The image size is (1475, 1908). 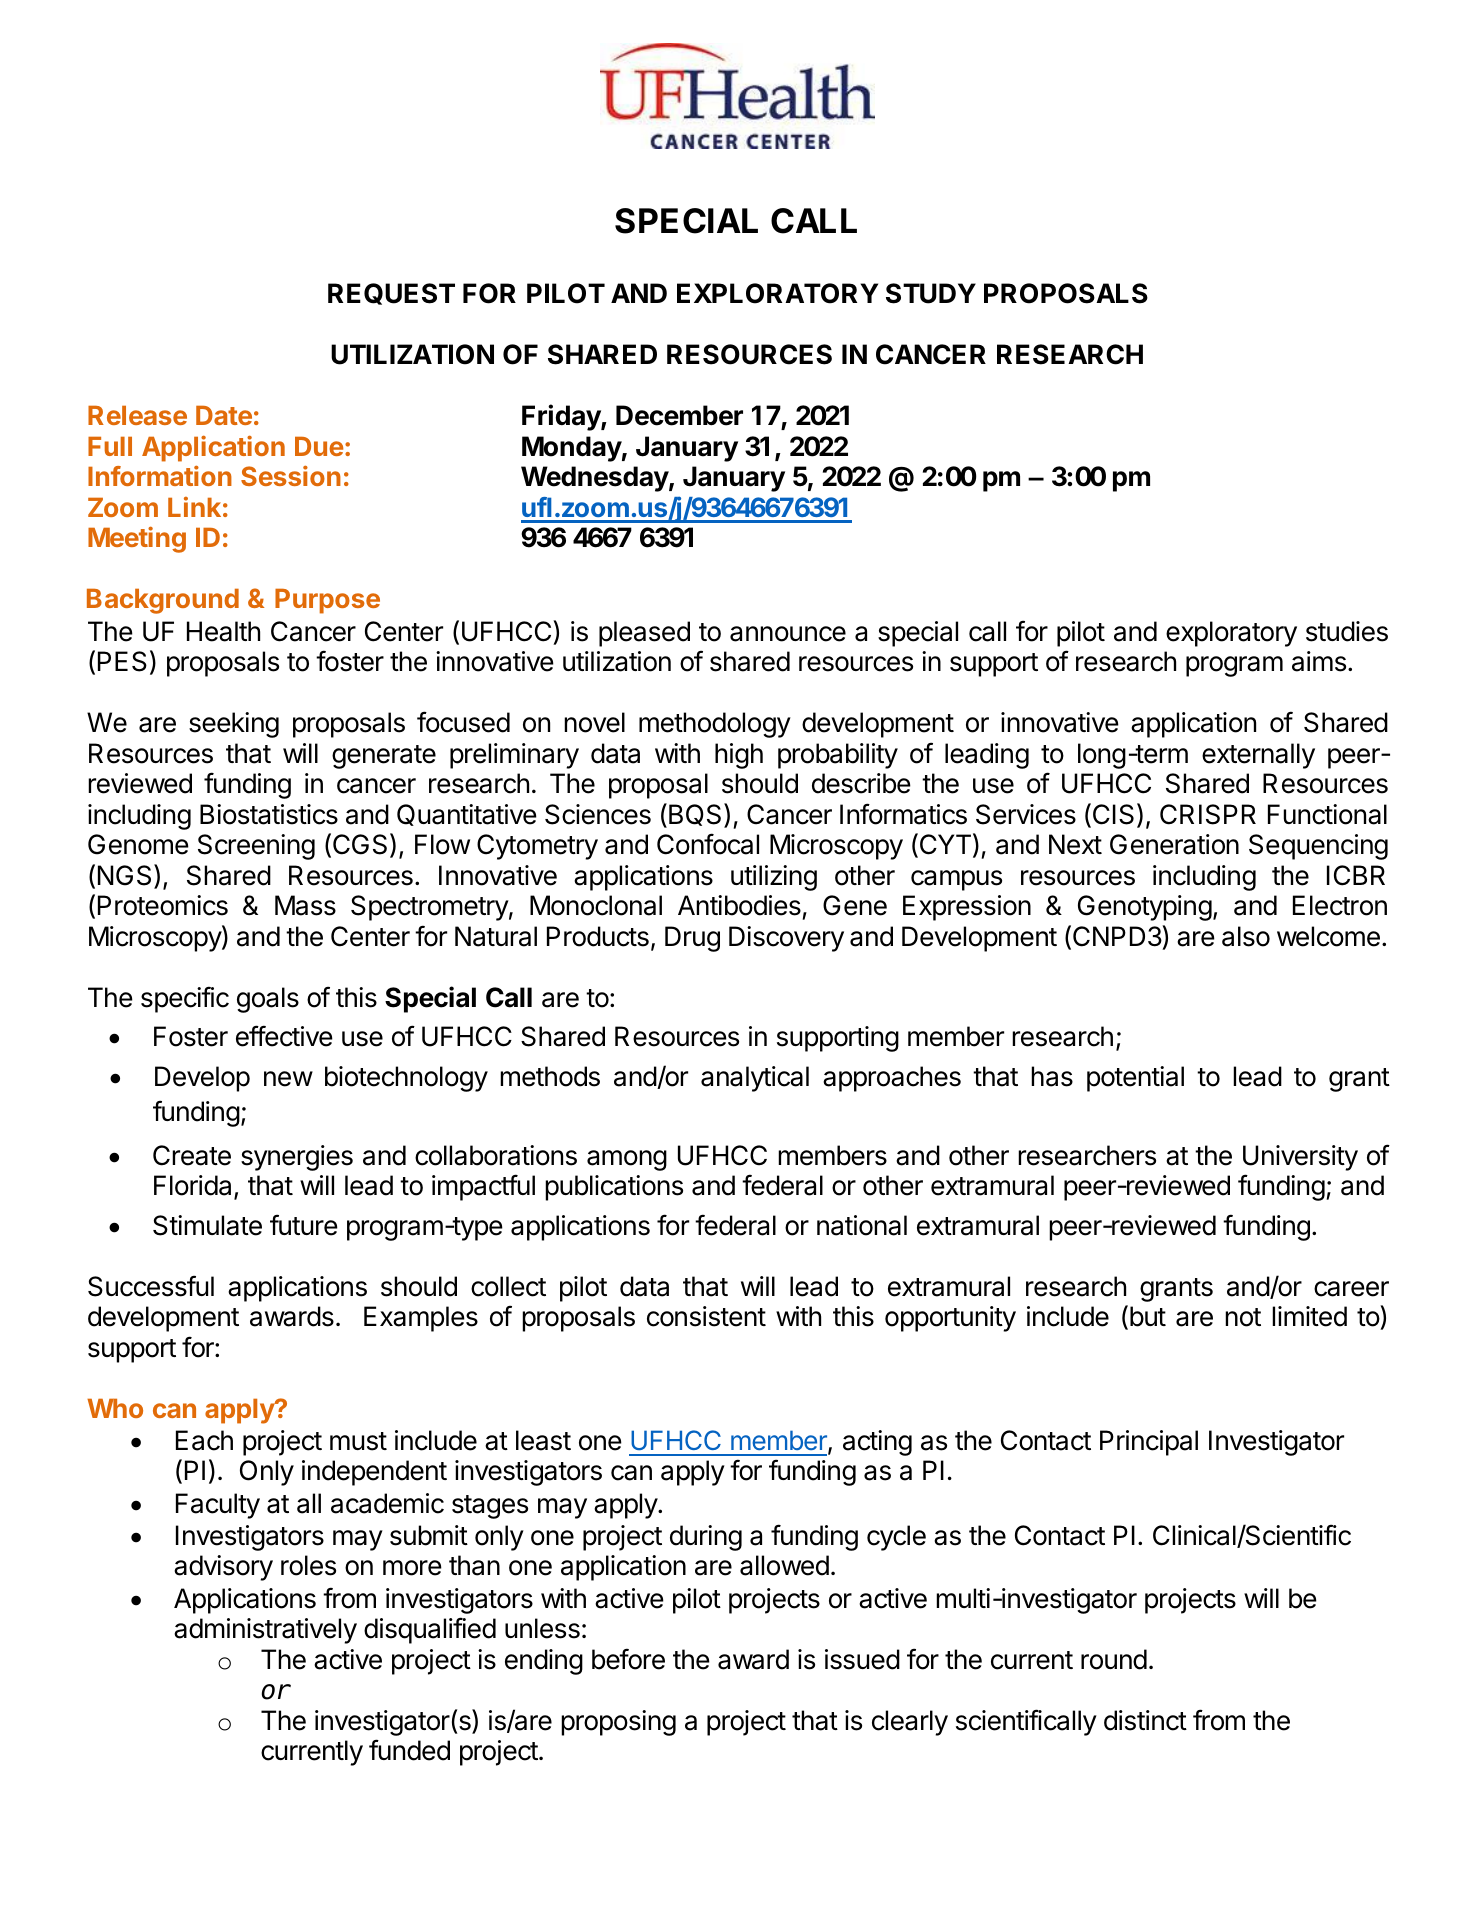 What do you see at coordinates (755, 1079) in the document?
I see `analytical` at bounding box center [755, 1079].
